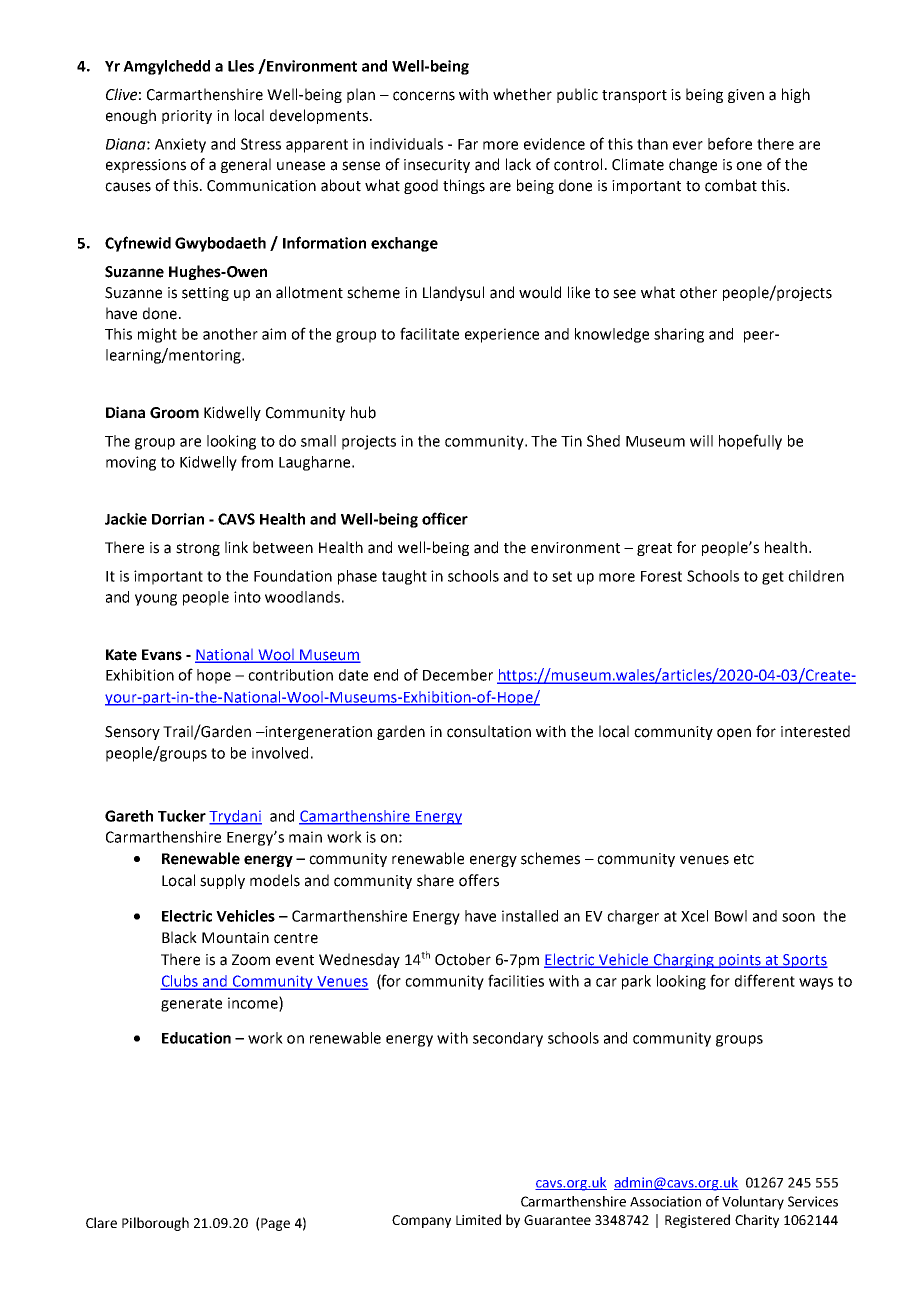 The height and width of the page is (1308, 924). What do you see at coordinates (730, 143) in the page?
I see `before` at bounding box center [730, 143].
